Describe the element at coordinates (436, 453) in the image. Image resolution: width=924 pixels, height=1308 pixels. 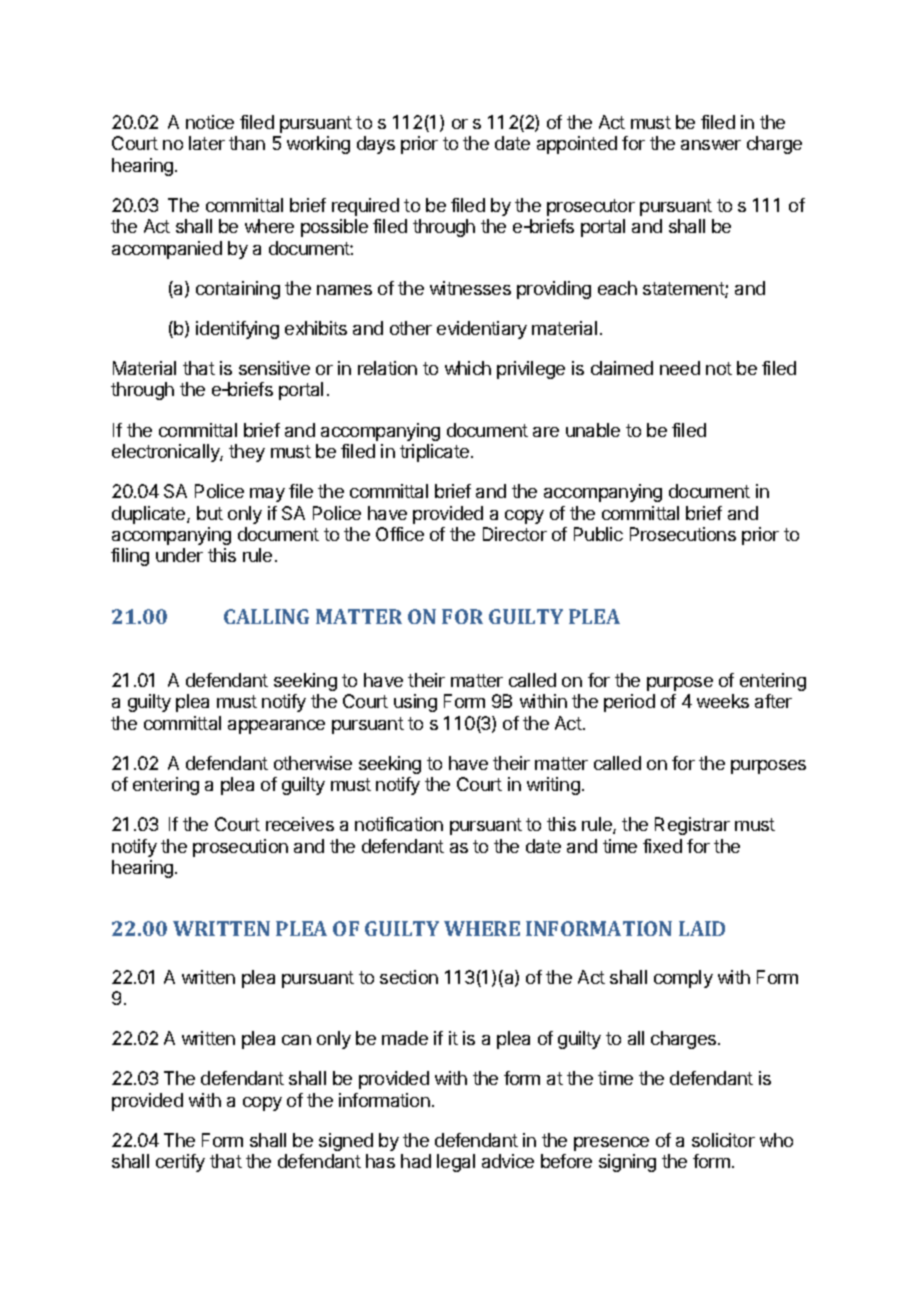
I see `triplicate` at that location.
